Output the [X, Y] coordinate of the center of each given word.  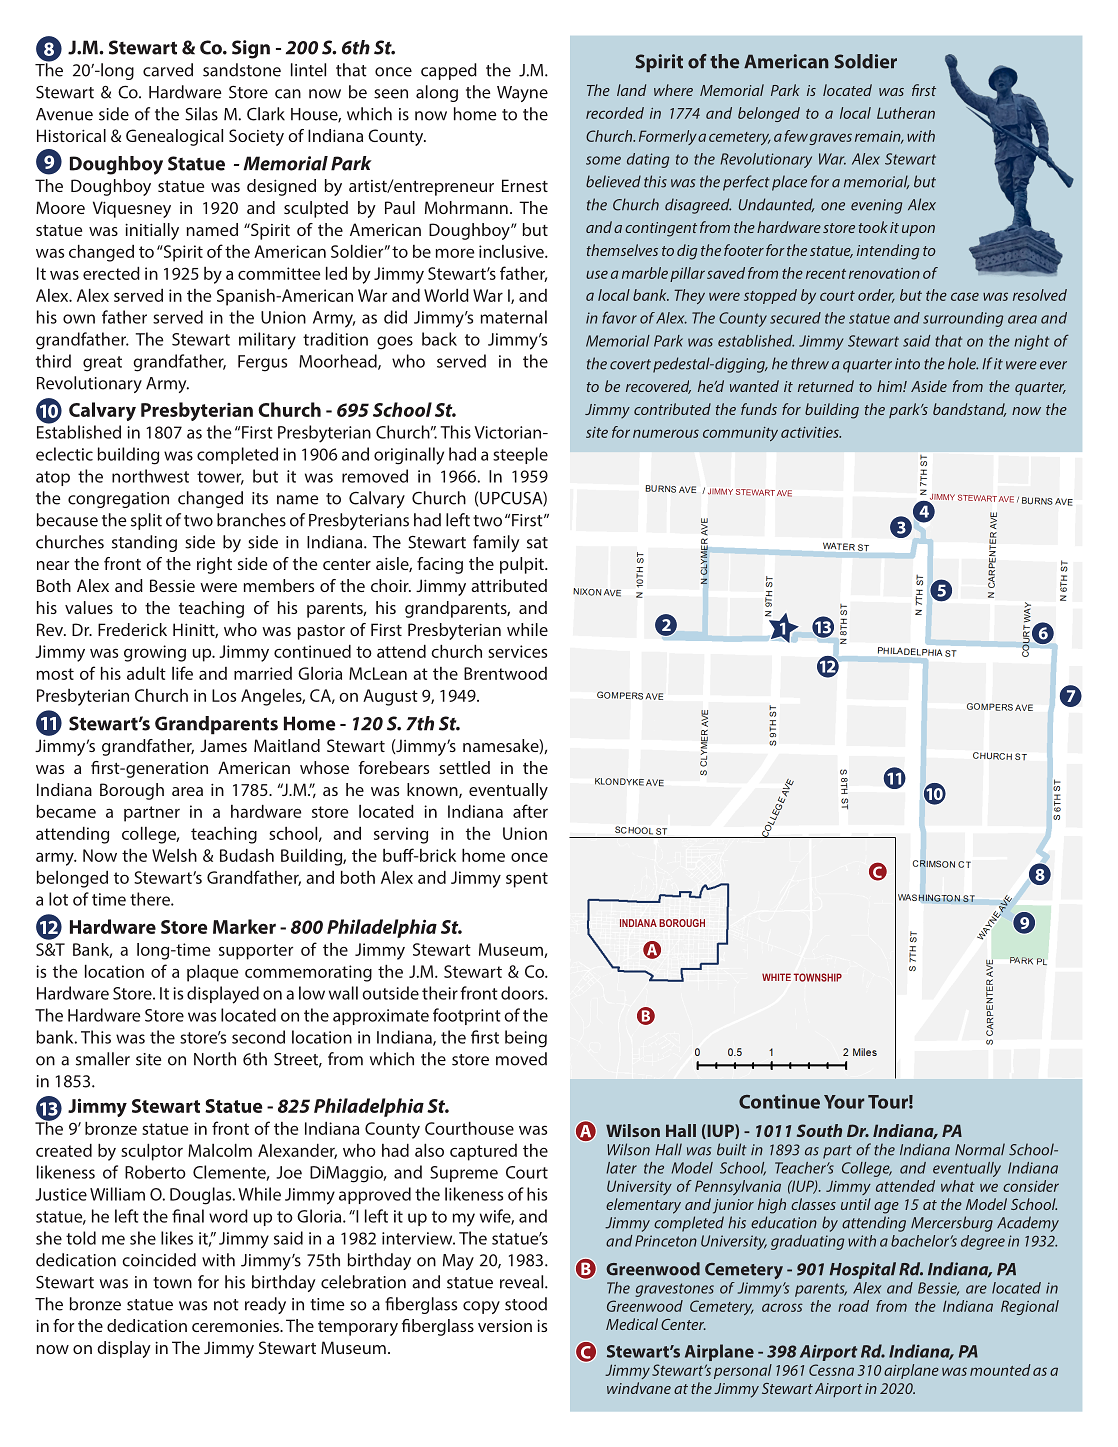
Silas [201, 114]
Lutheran [906, 113]
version [505, 1326]
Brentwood [505, 673]
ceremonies [236, 1326]
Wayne [522, 94]
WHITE [776, 977]
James [223, 745]
